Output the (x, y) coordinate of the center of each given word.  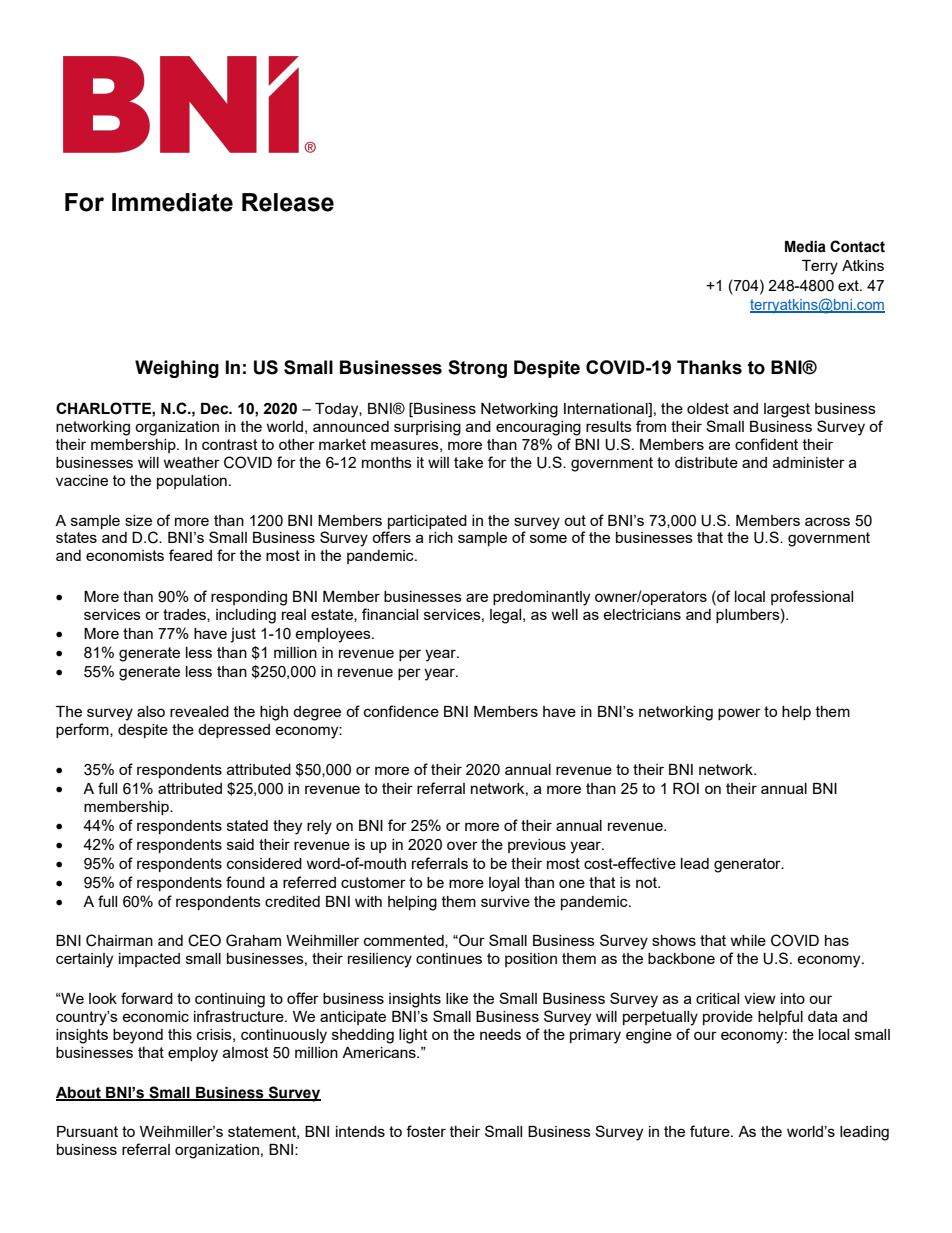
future (711, 1131)
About (79, 1093)
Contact (857, 246)
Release (288, 202)
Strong (477, 369)
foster (426, 1131)
